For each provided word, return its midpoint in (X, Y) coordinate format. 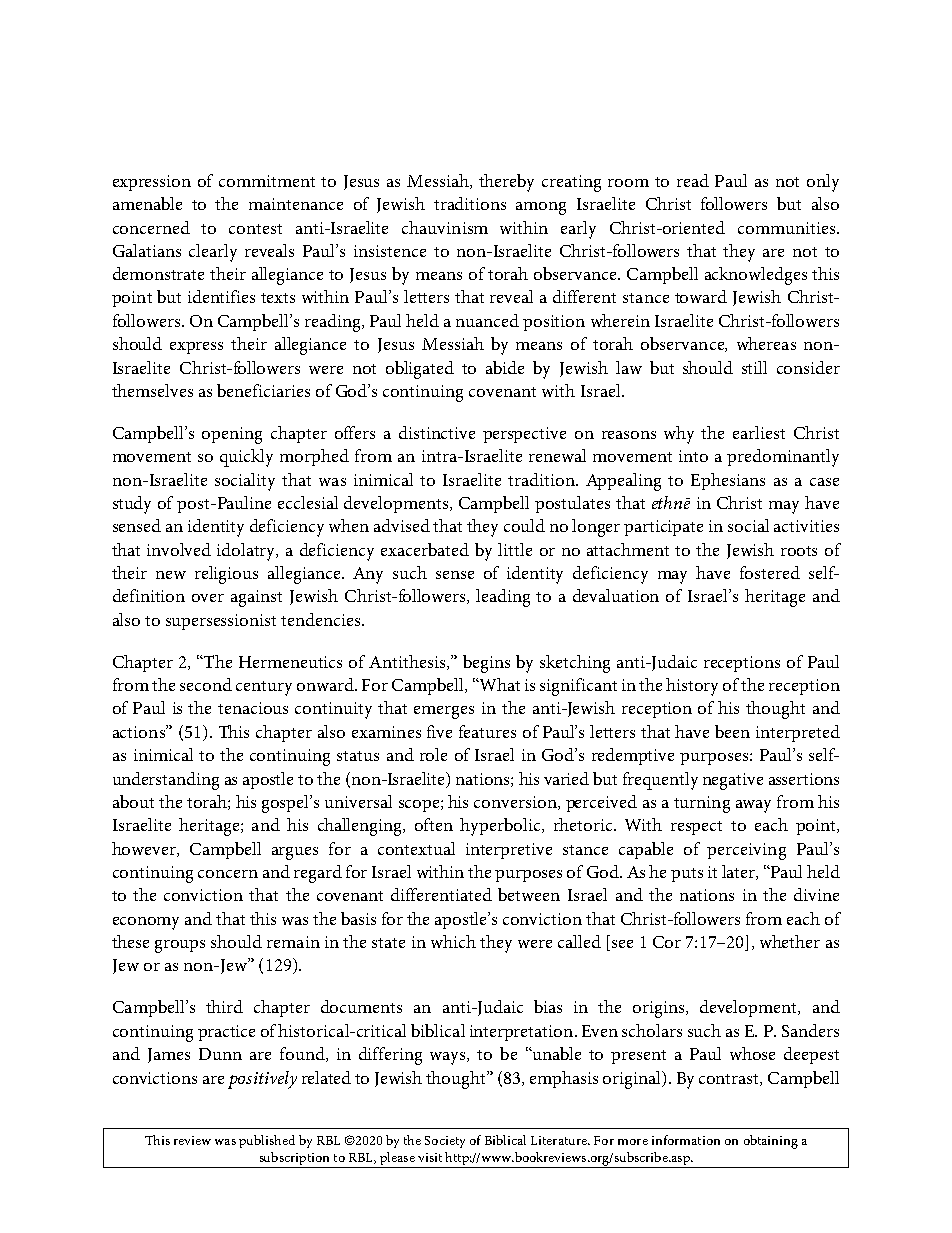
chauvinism (445, 227)
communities (788, 228)
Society (445, 1142)
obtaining (771, 1142)
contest (255, 229)
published (267, 1141)
